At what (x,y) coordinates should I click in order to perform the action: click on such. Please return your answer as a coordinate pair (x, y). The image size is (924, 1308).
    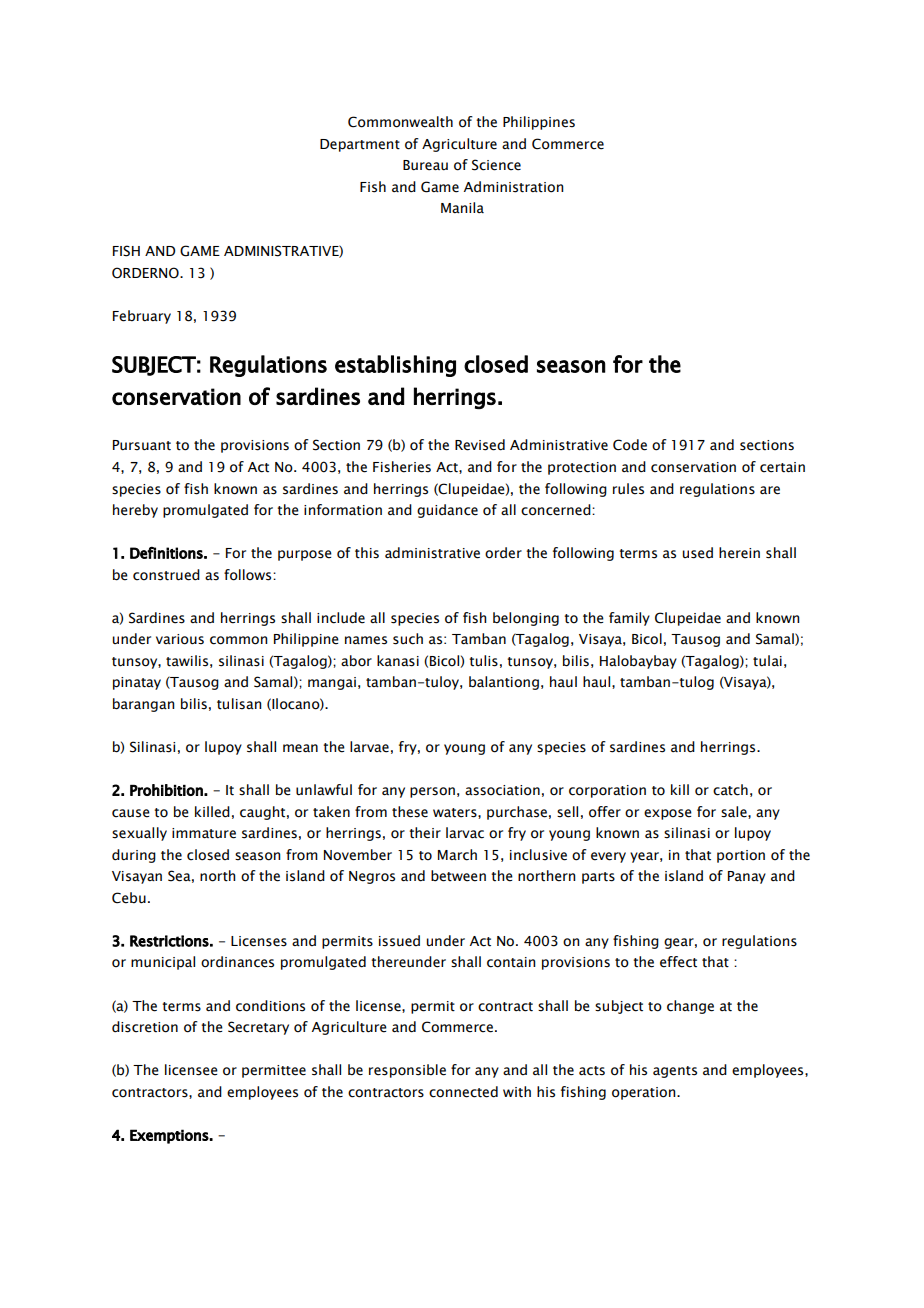
    Looking at the image, I should click on (408, 639).
